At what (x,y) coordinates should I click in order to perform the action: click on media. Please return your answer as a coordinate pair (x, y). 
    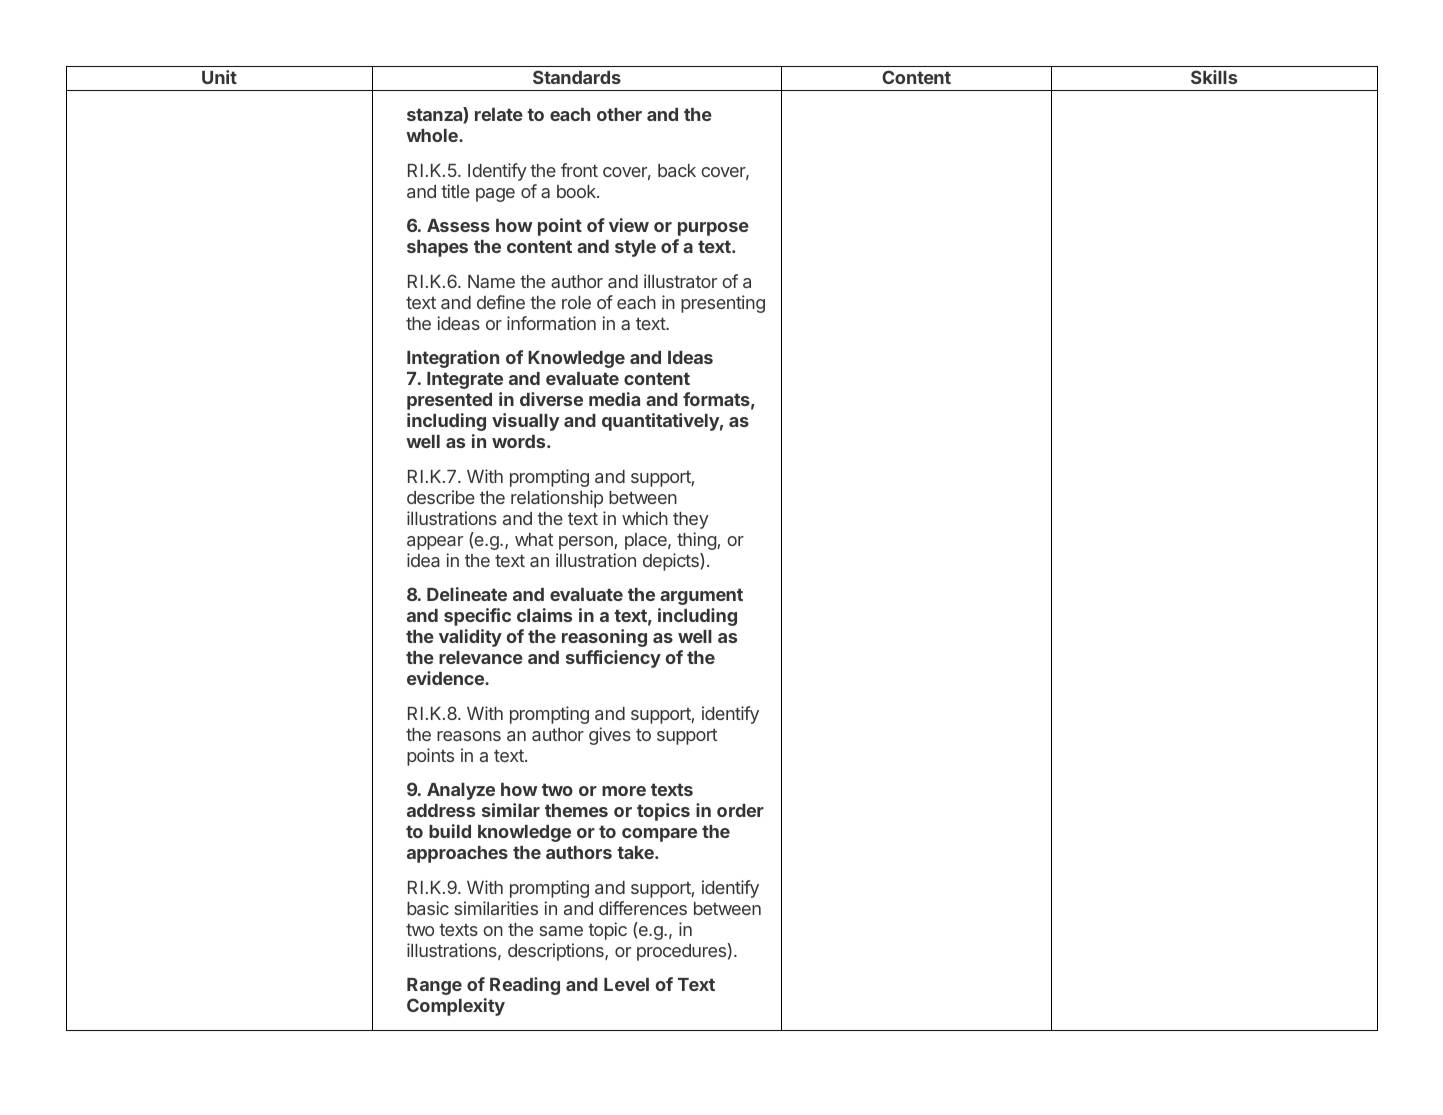
    Looking at the image, I should click on (614, 399).
